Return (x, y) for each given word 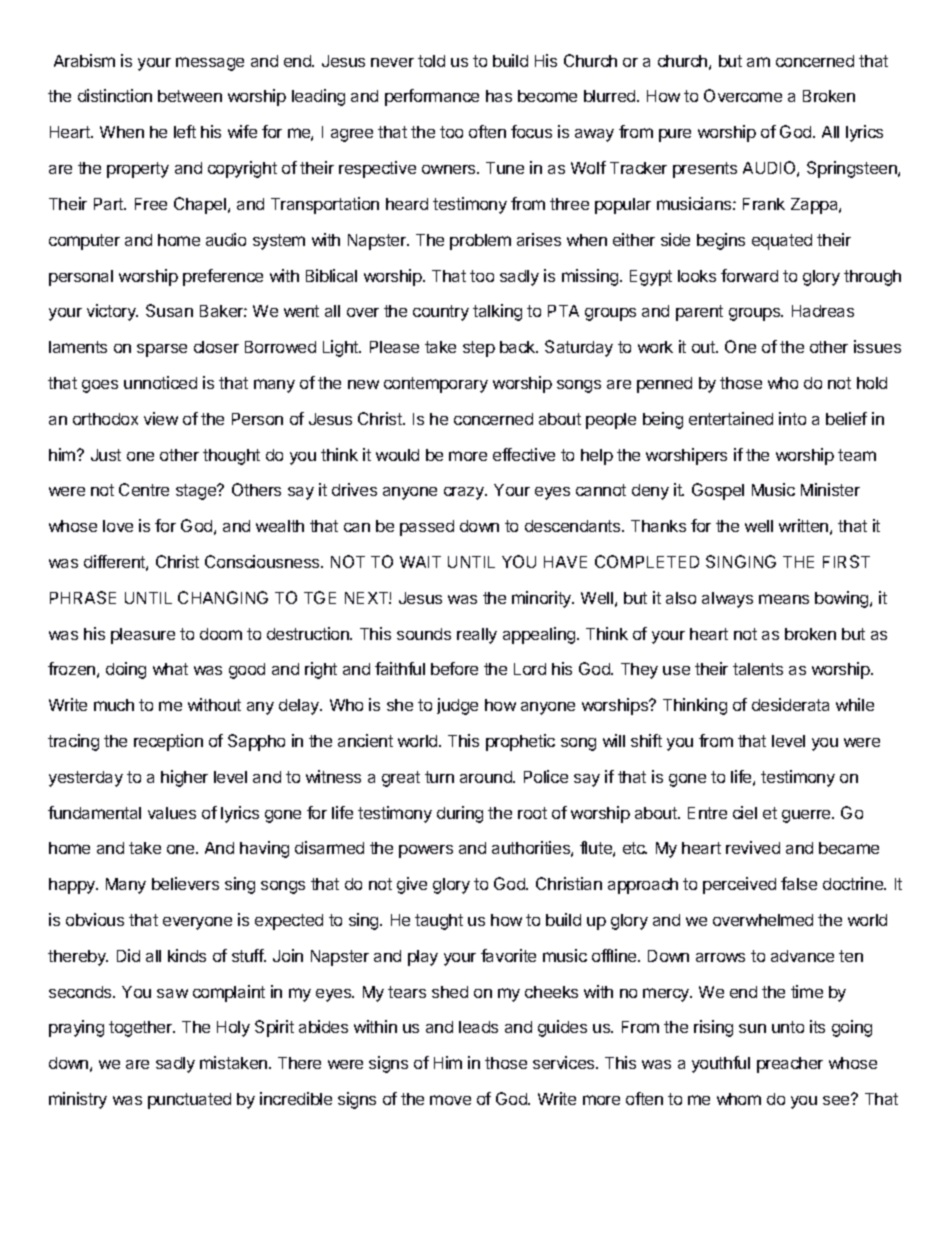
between (190, 96)
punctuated (189, 1101)
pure (675, 135)
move (450, 1100)
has (499, 96)
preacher (790, 1065)
